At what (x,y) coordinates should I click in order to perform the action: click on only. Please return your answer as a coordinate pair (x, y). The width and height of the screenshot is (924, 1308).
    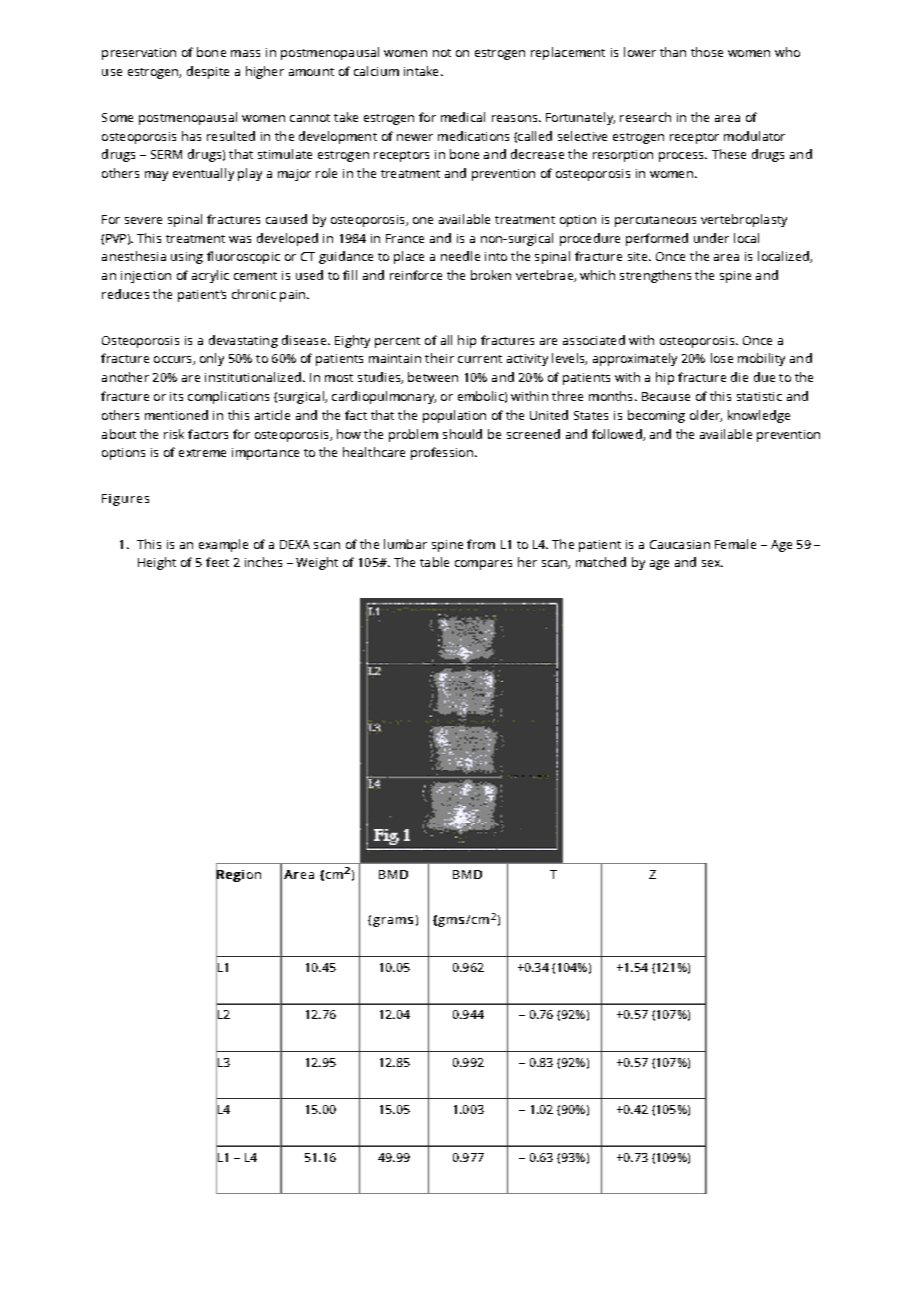
    Looking at the image, I should click on (212, 359).
